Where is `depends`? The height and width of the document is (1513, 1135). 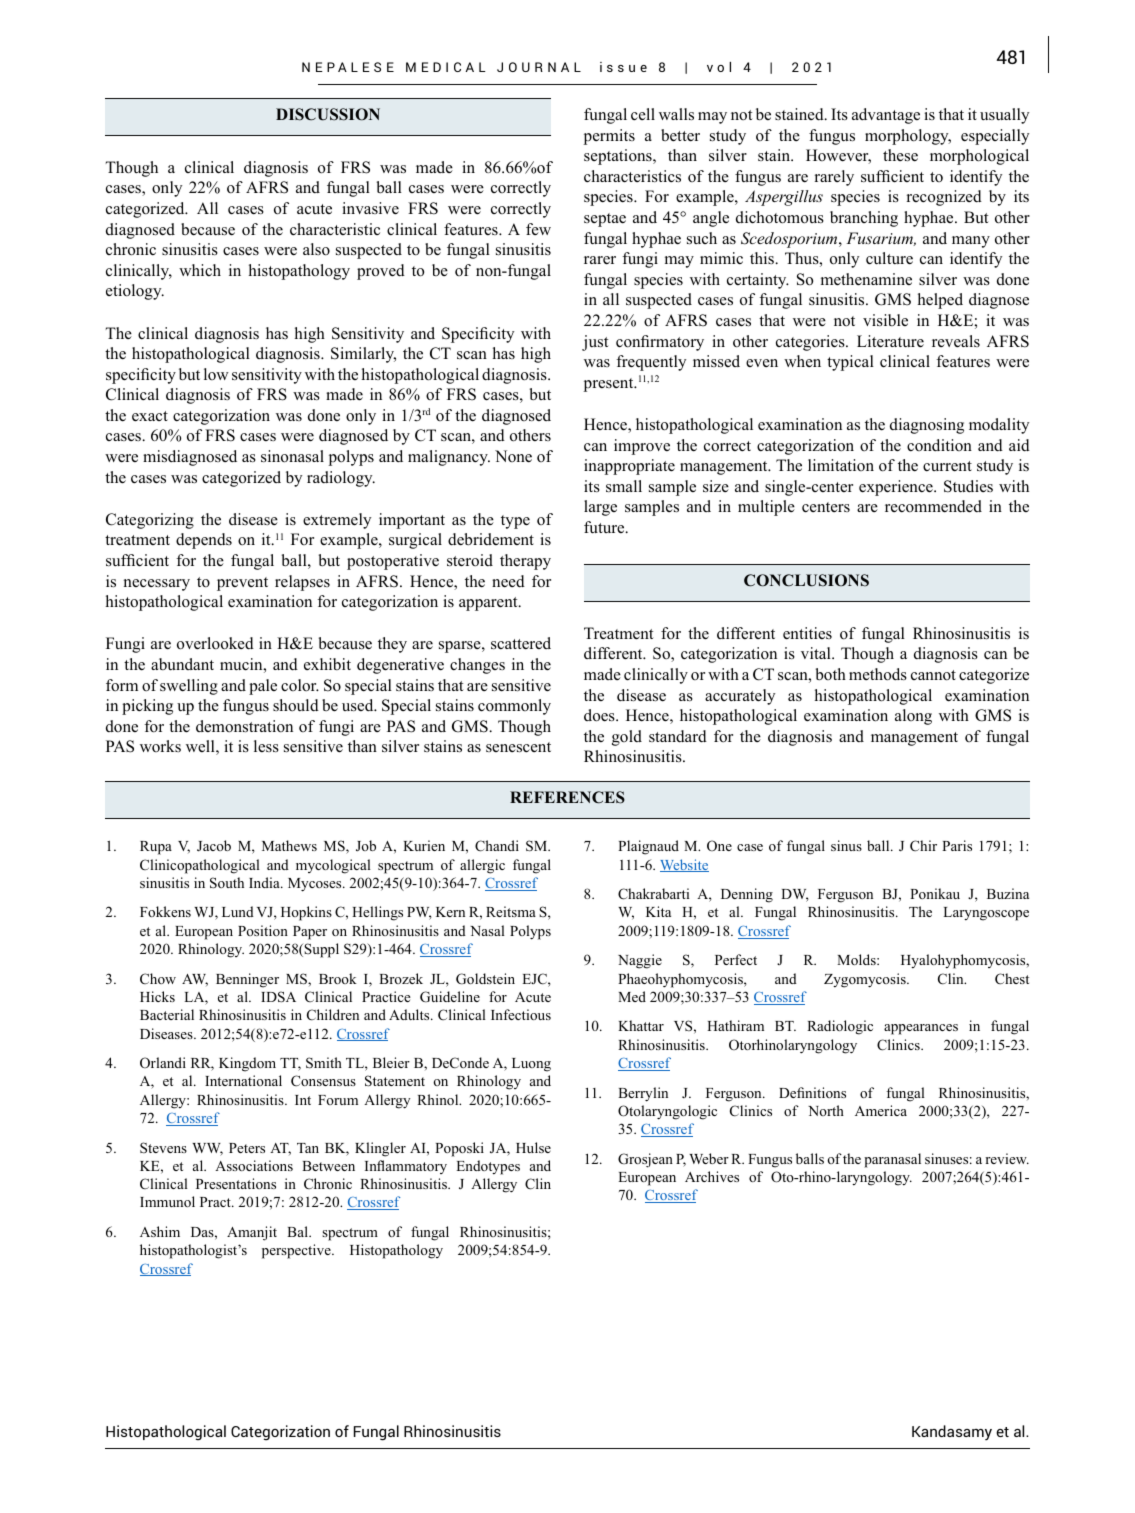 depends is located at coordinates (204, 541).
